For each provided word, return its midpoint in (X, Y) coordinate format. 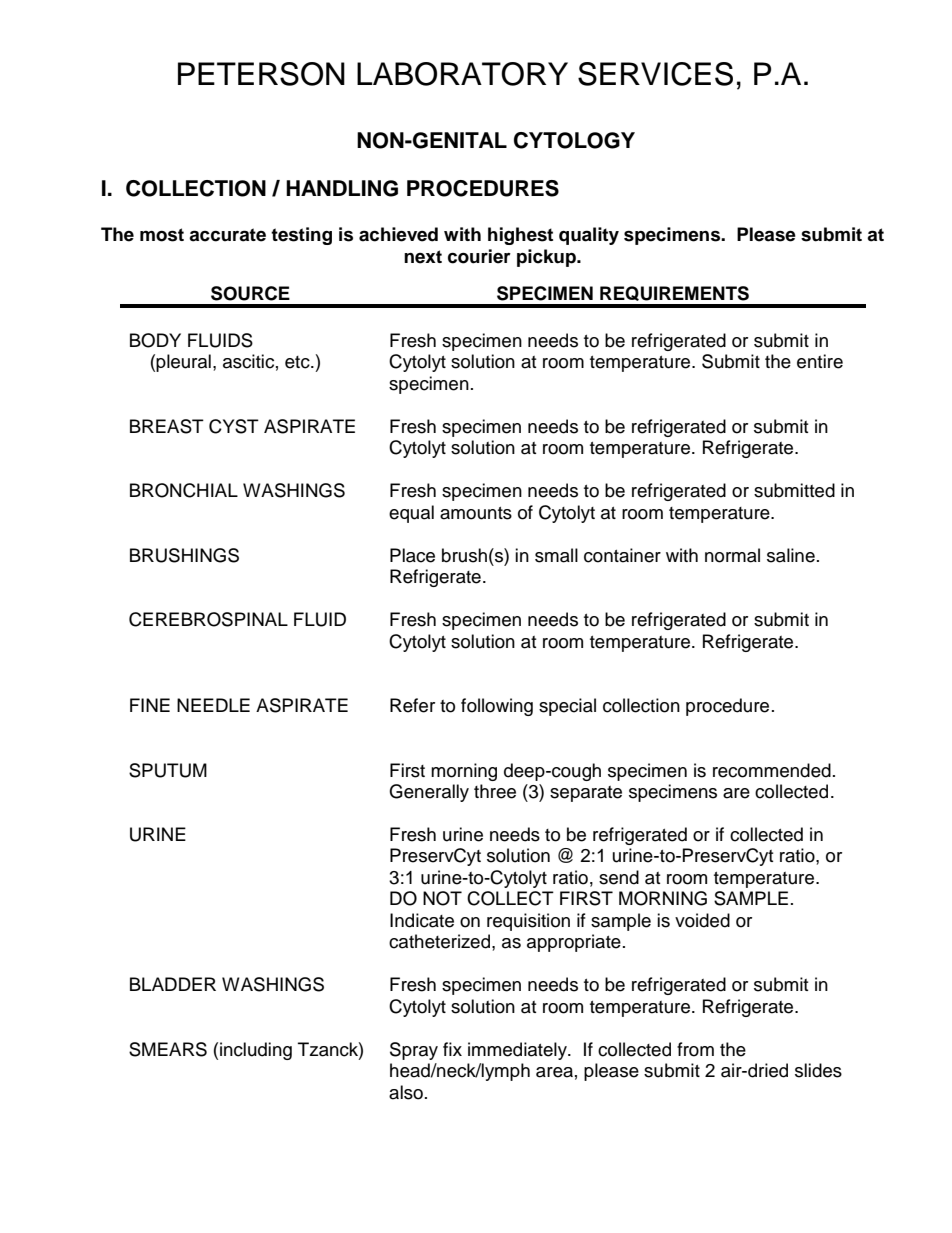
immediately (518, 1051)
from (695, 1049)
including (256, 1051)
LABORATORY (462, 74)
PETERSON (261, 74)
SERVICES (655, 74)
